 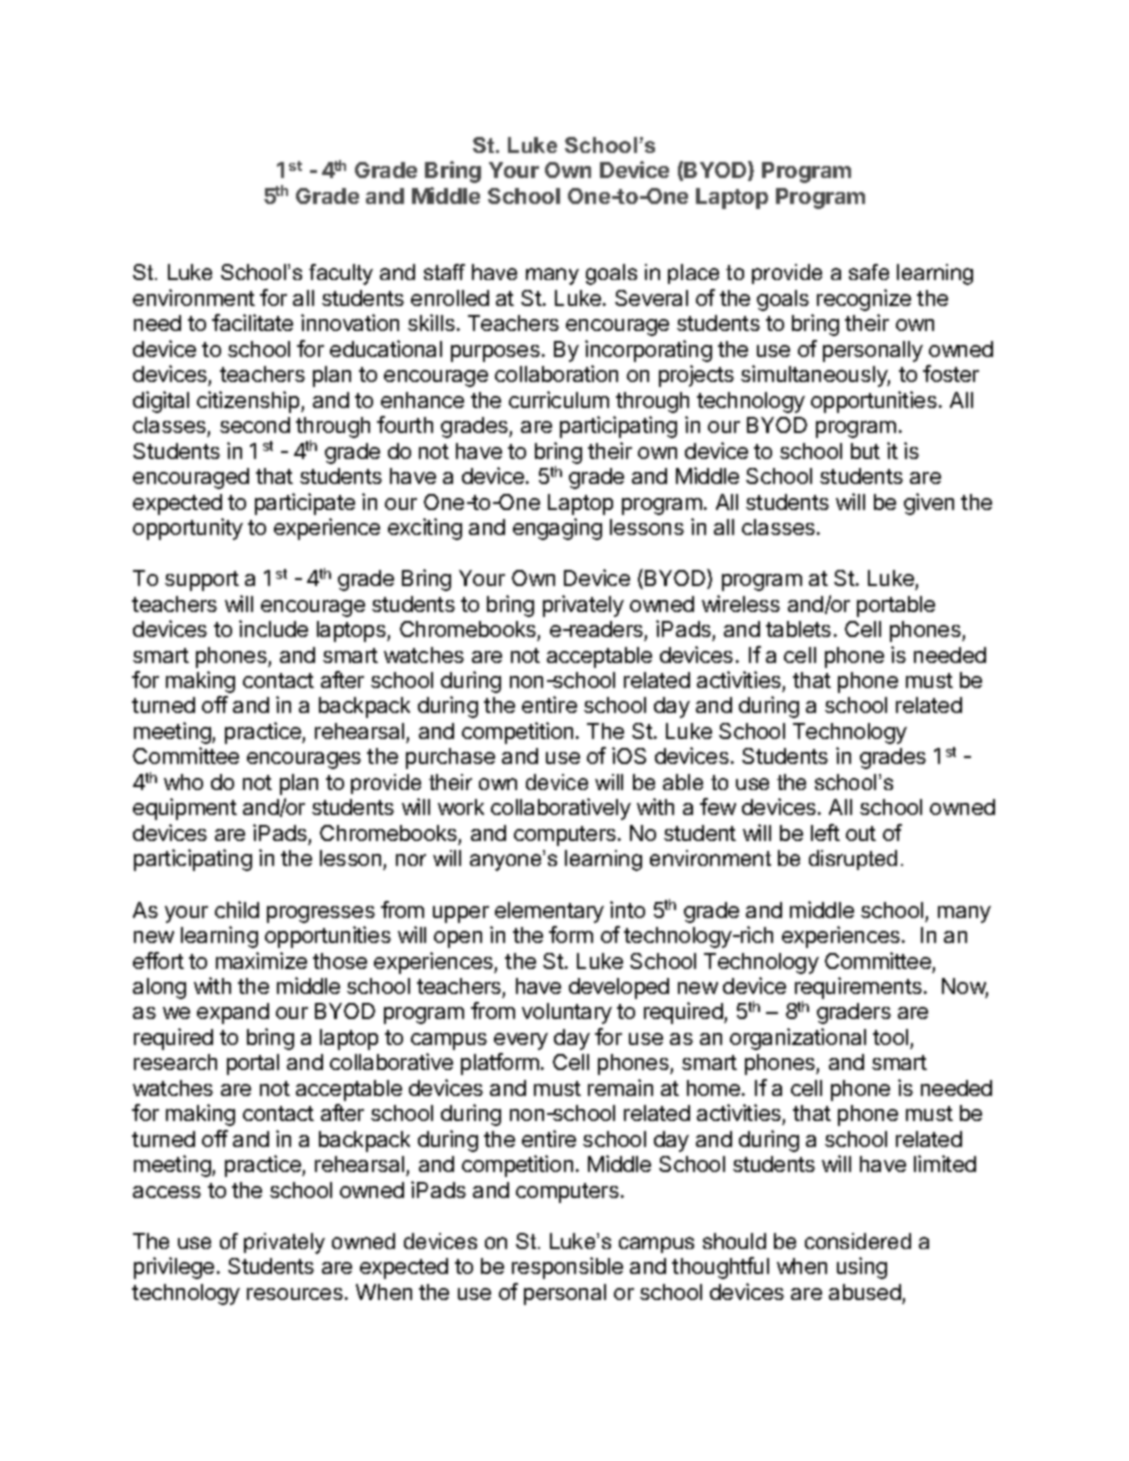 What do you see at coordinates (461, 807) in the screenshot?
I see `work` at bounding box center [461, 807].
